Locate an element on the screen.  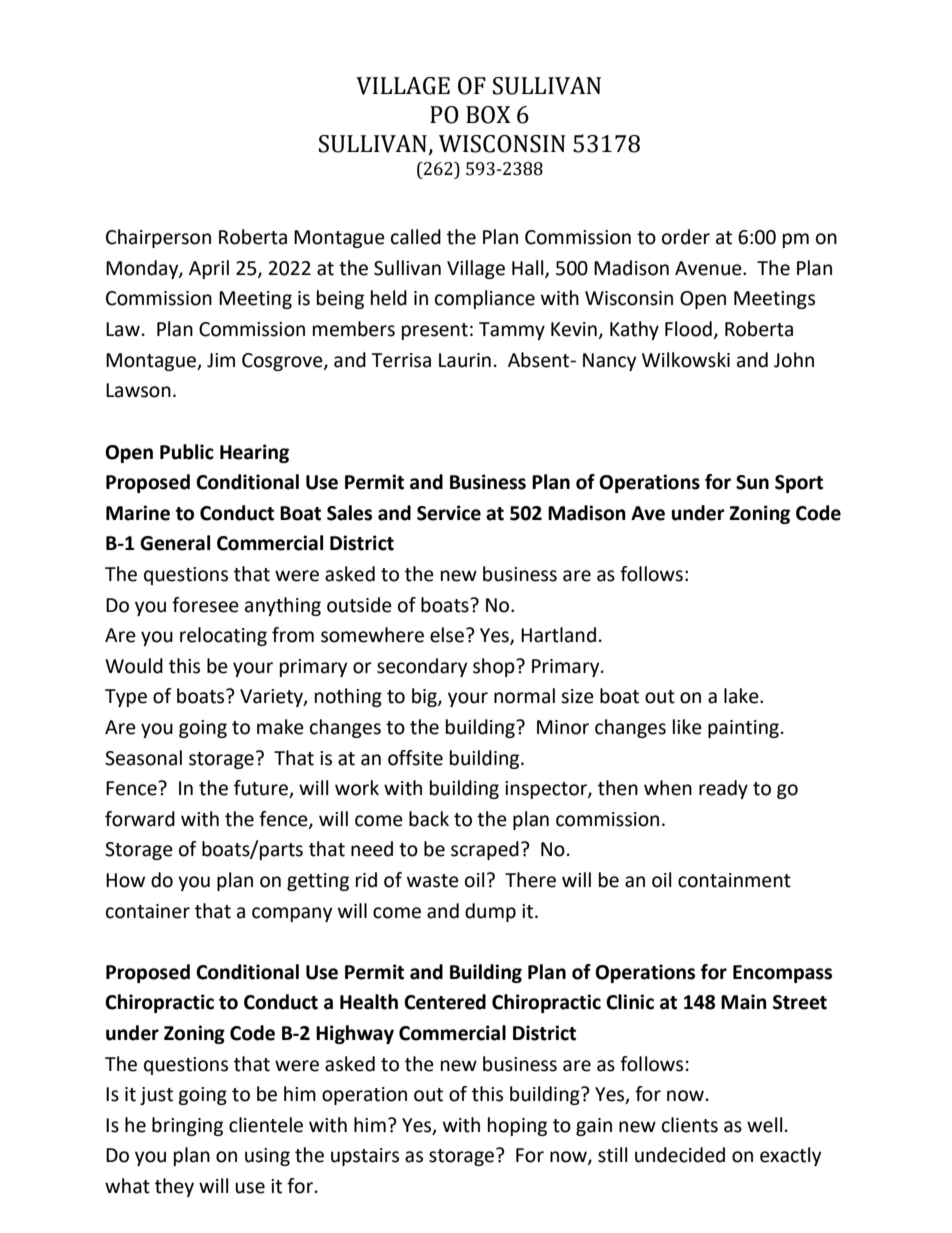
BOX is located at coordinates (488, 115).
